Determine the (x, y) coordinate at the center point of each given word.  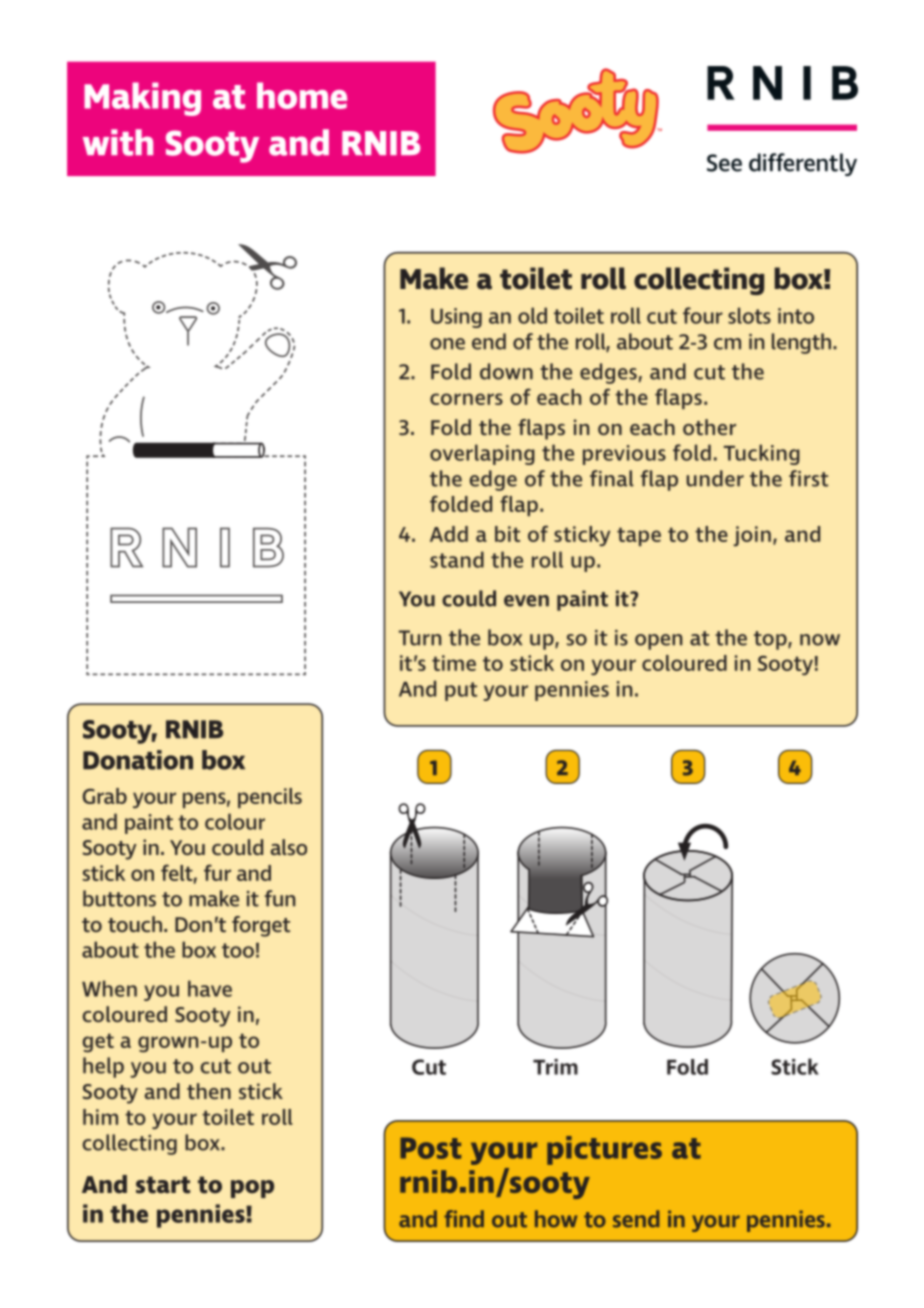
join (752, 536)
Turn (420, 638)
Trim (555, 1067)
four (703, 315)
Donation (138, 760)
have (210, 988)
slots (749, 315)
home (302, 95)
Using (456, 318)
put (461, 691)
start (163, 1185)
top (771, 640)
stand (457, 559)
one (447, 344)
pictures (604, 1150)
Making (142, 99)
